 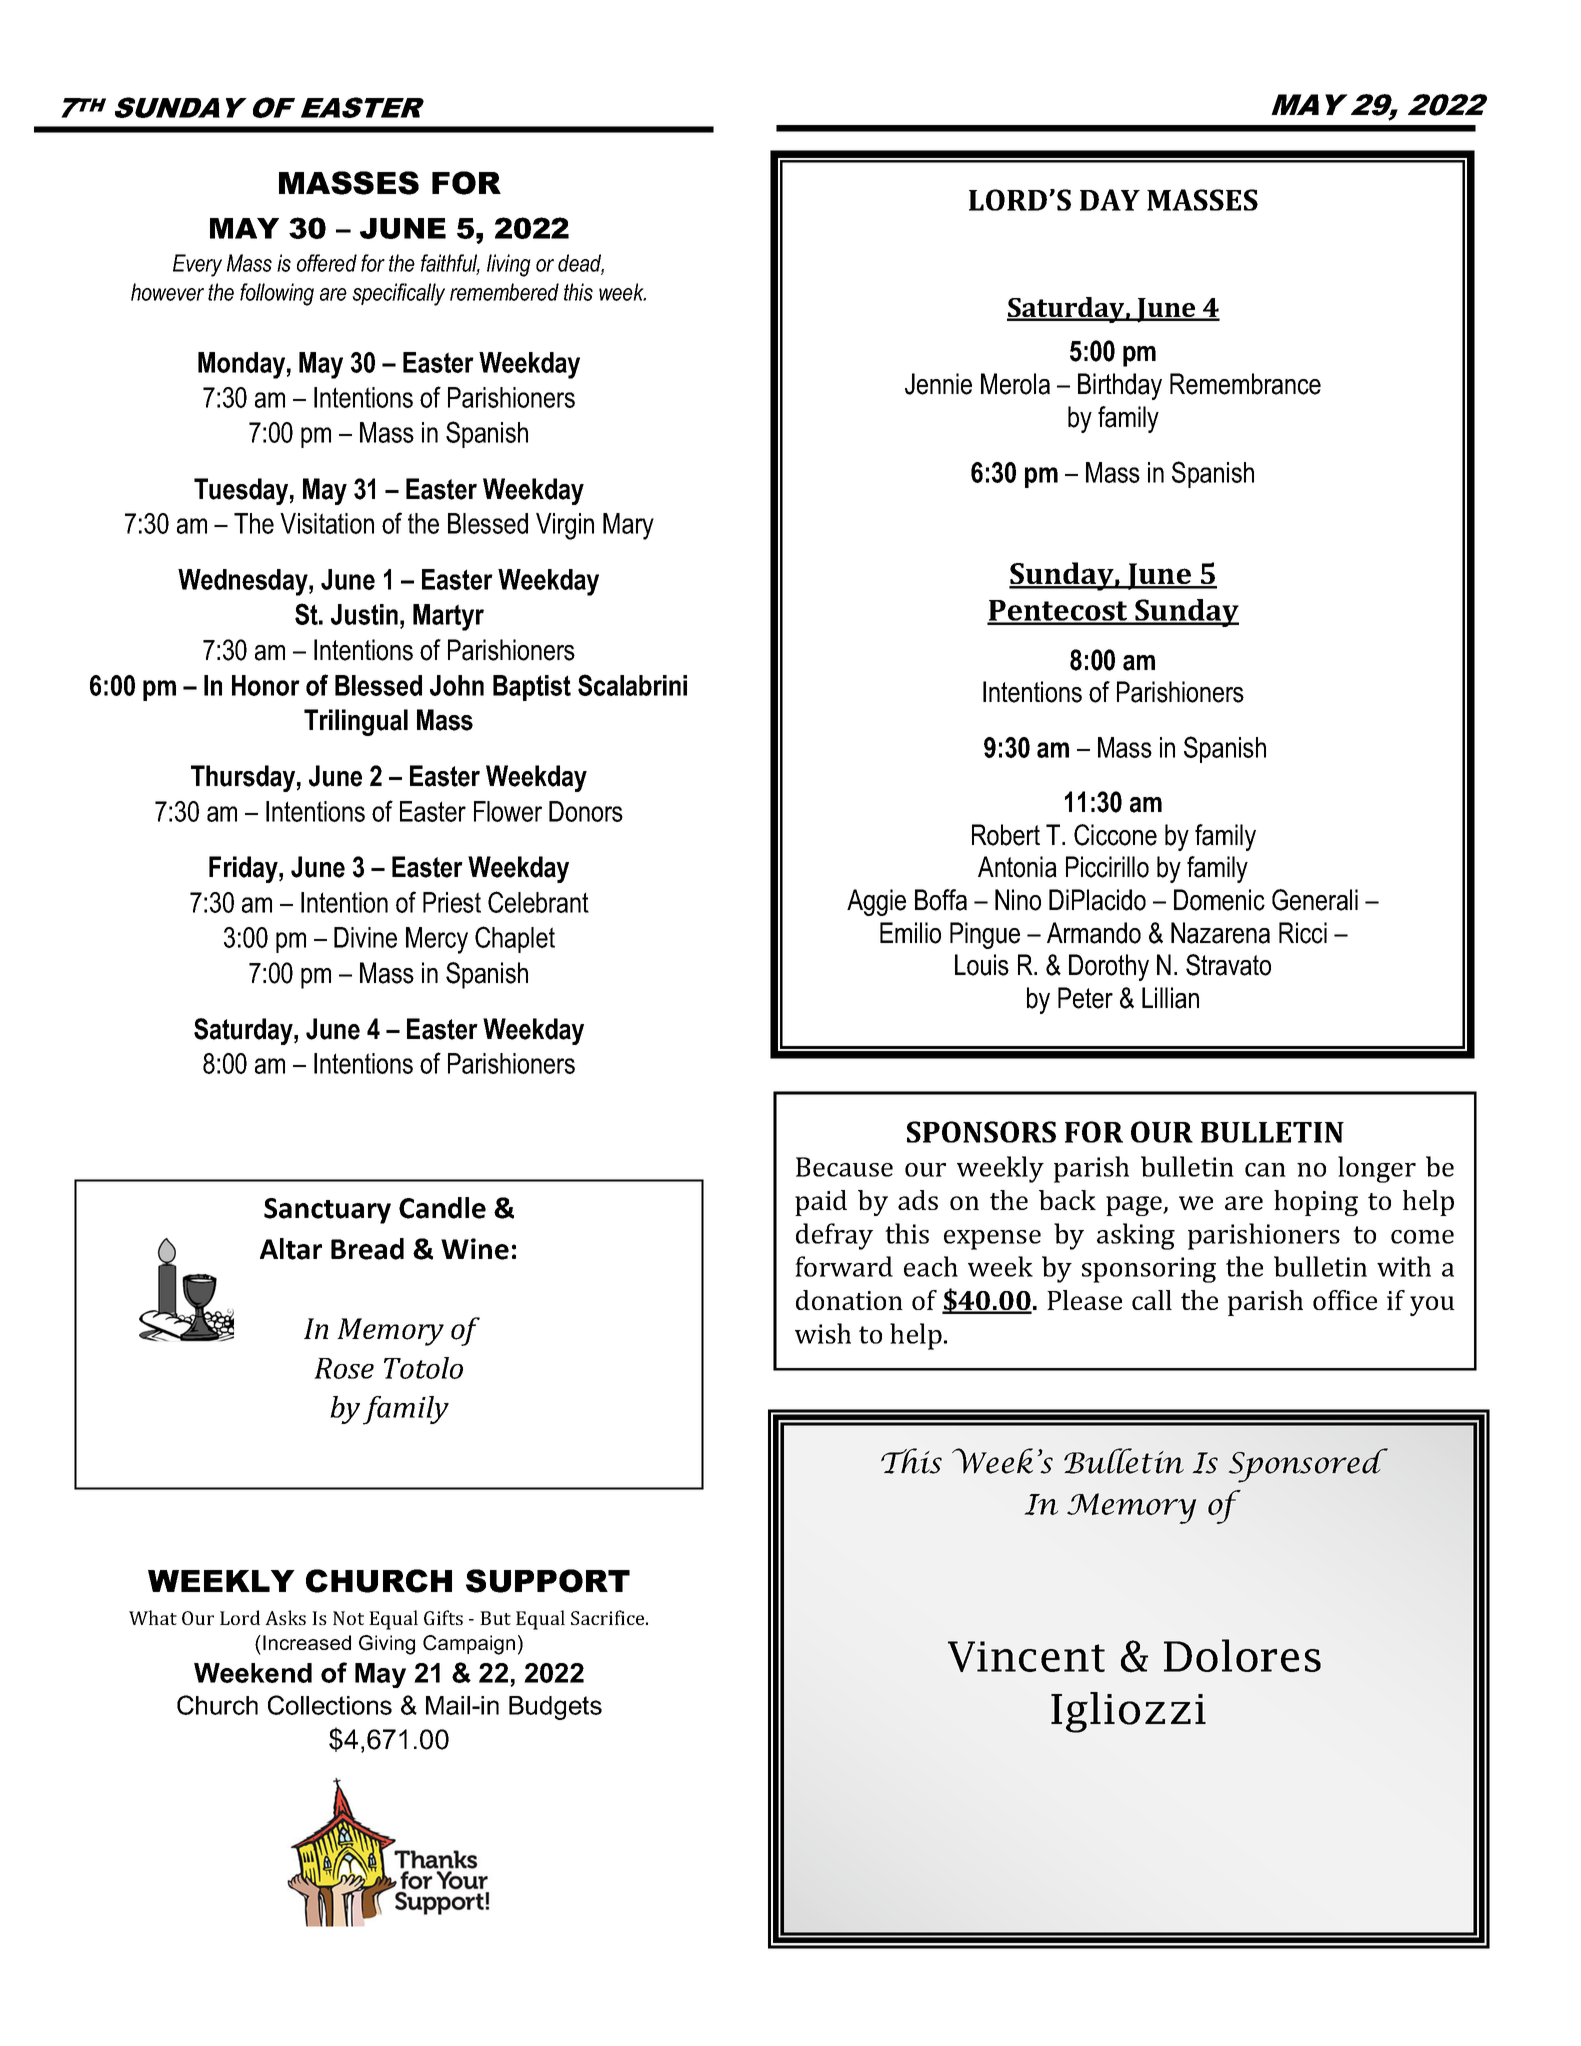 What do you see at coordinates (307, 1642) in the screenshot?
I see `Increased` at bounding box center [307, 1642].
